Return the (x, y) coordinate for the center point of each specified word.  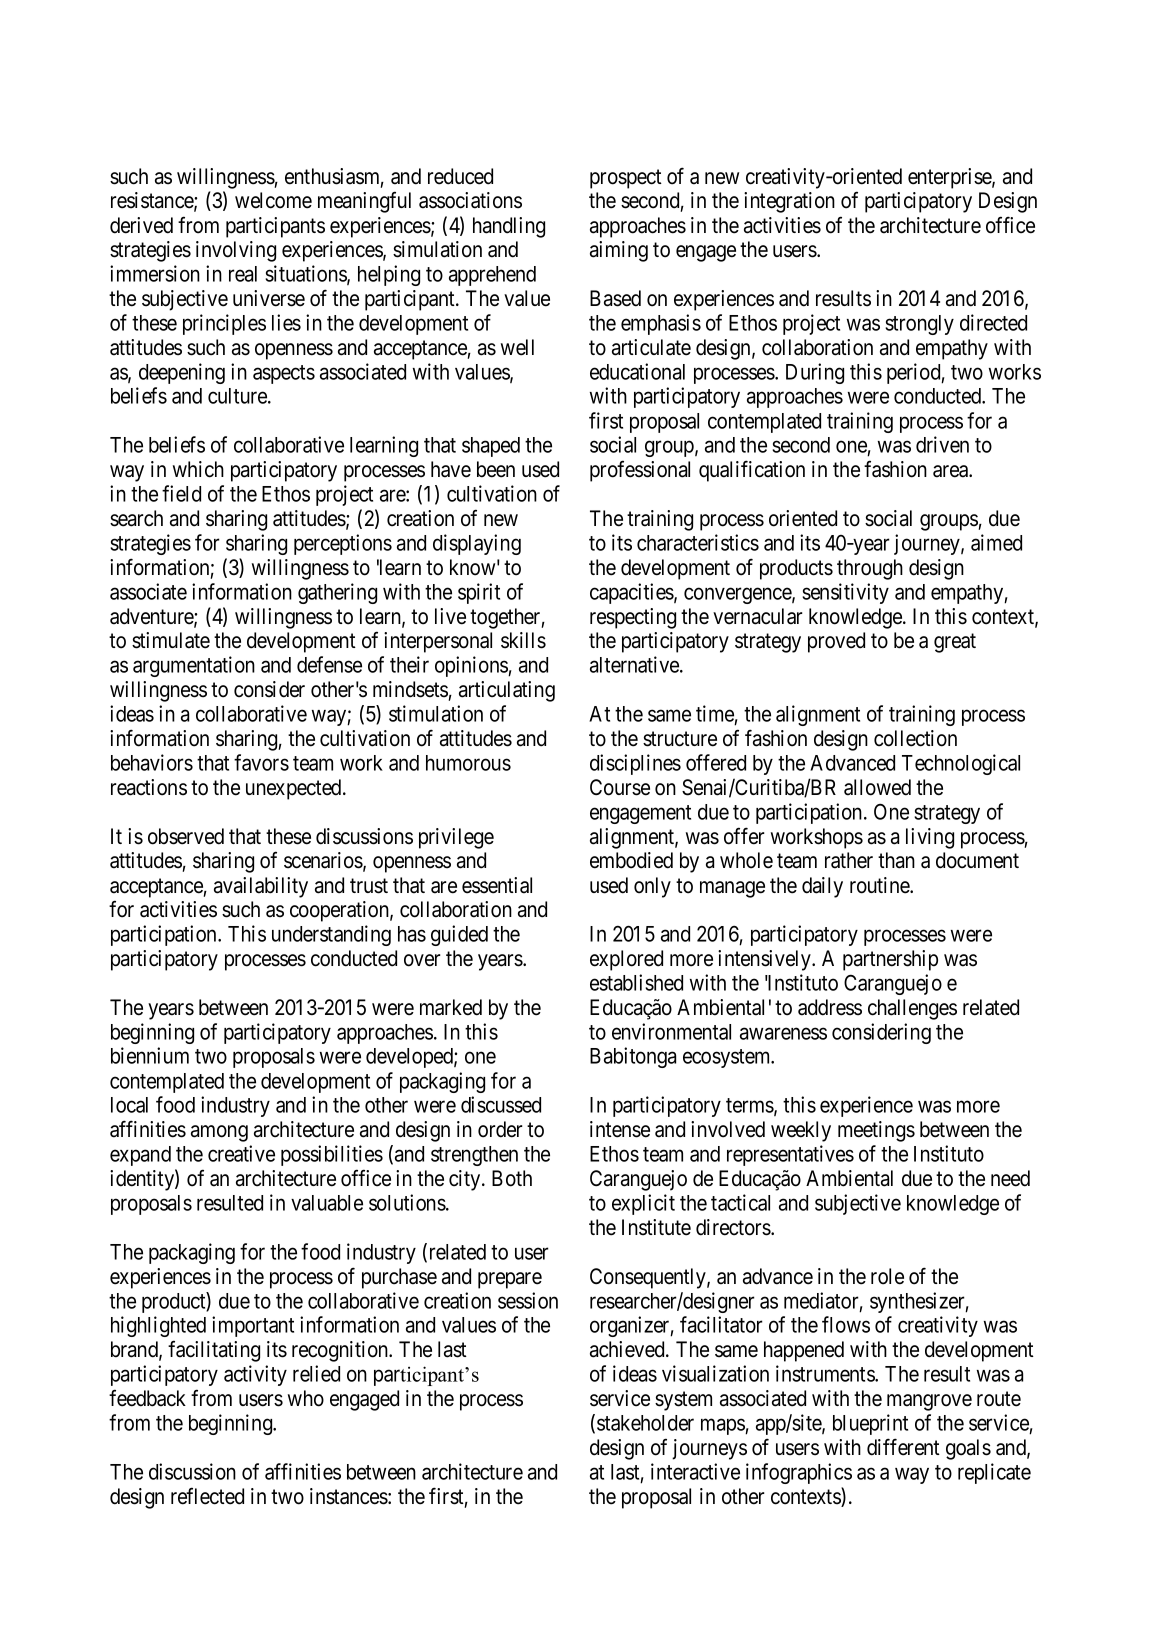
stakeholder (645, 1423)
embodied (631, 860)
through (870, 569)
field (181, 493)
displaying (477, 544)
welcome (273, 200)
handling (509, 227)
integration (789, 202)
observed (186, 836)
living (930, 838)
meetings (876, 1131)
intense (620, 1129)
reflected (207, 1496)
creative (241, 1153)
